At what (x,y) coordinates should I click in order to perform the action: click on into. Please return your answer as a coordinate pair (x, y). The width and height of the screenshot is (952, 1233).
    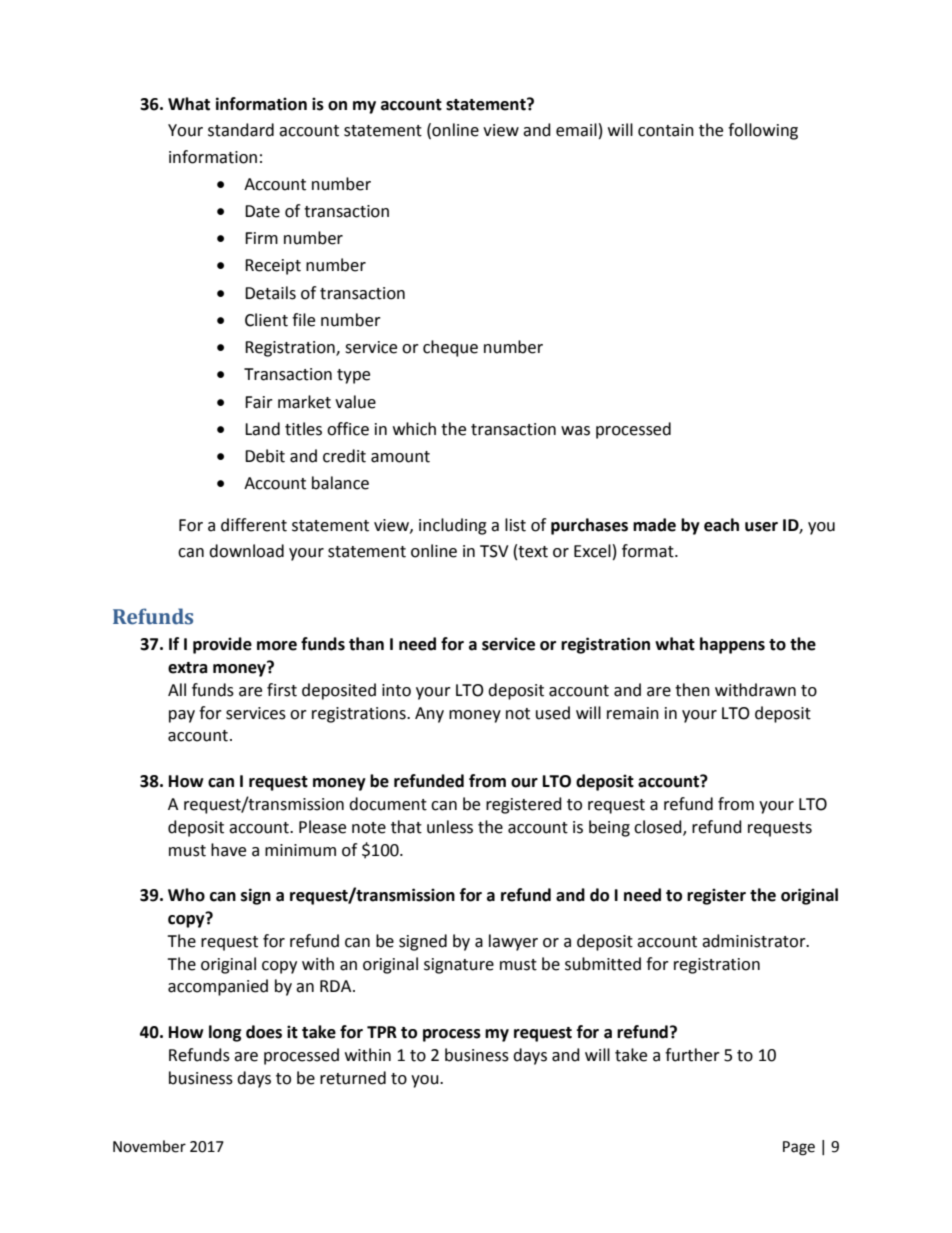
    Looking at the image, I should click on (396, 690).
